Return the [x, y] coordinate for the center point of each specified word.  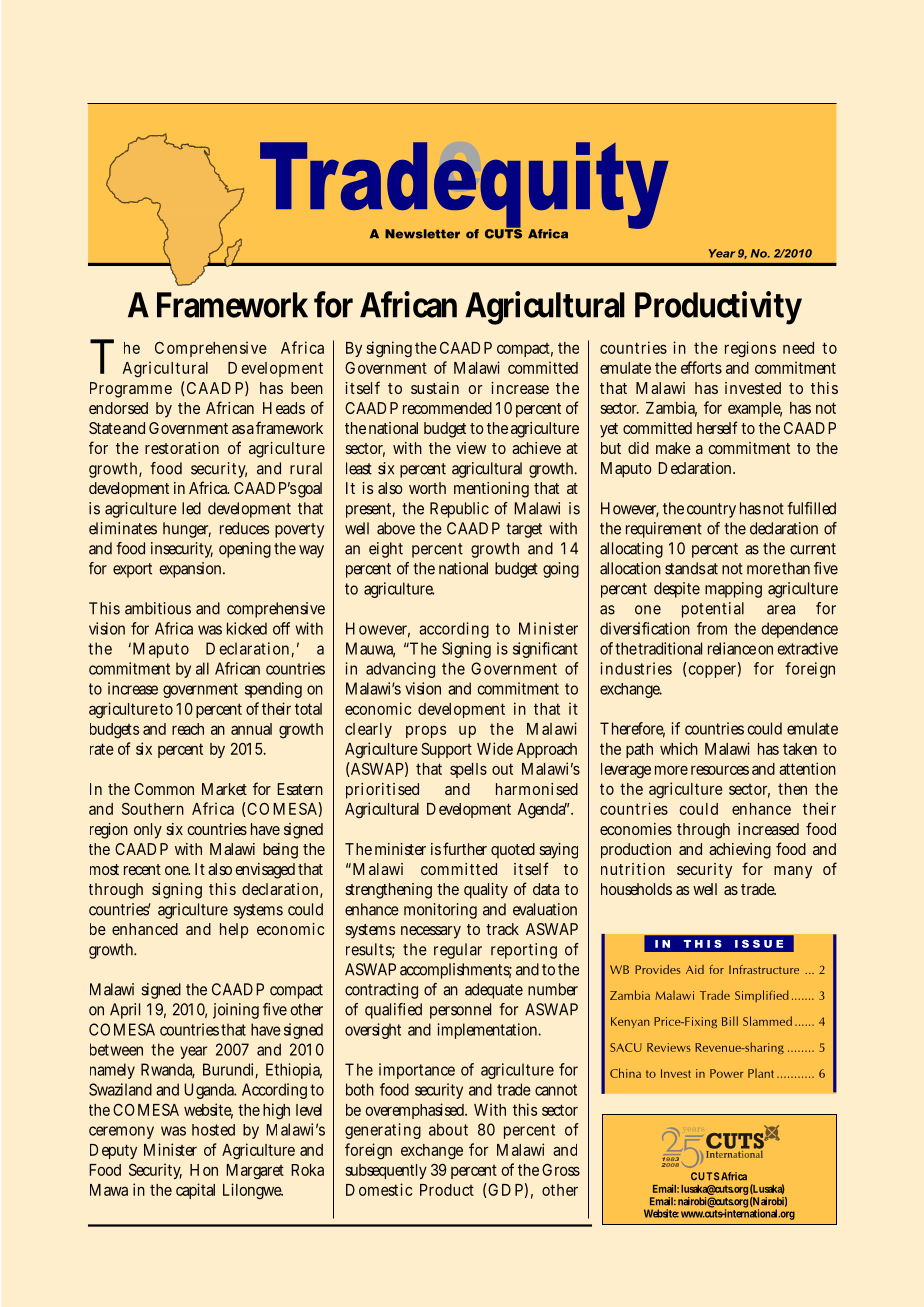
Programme [131, 390]
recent [142, 869]
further [465, 848]
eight [386, 550]
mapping [733, 590]
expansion [192, 570]
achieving [740, 851]
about [448, 1129]
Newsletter [422, 234]
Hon [204, 1170]
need [798, 348]
